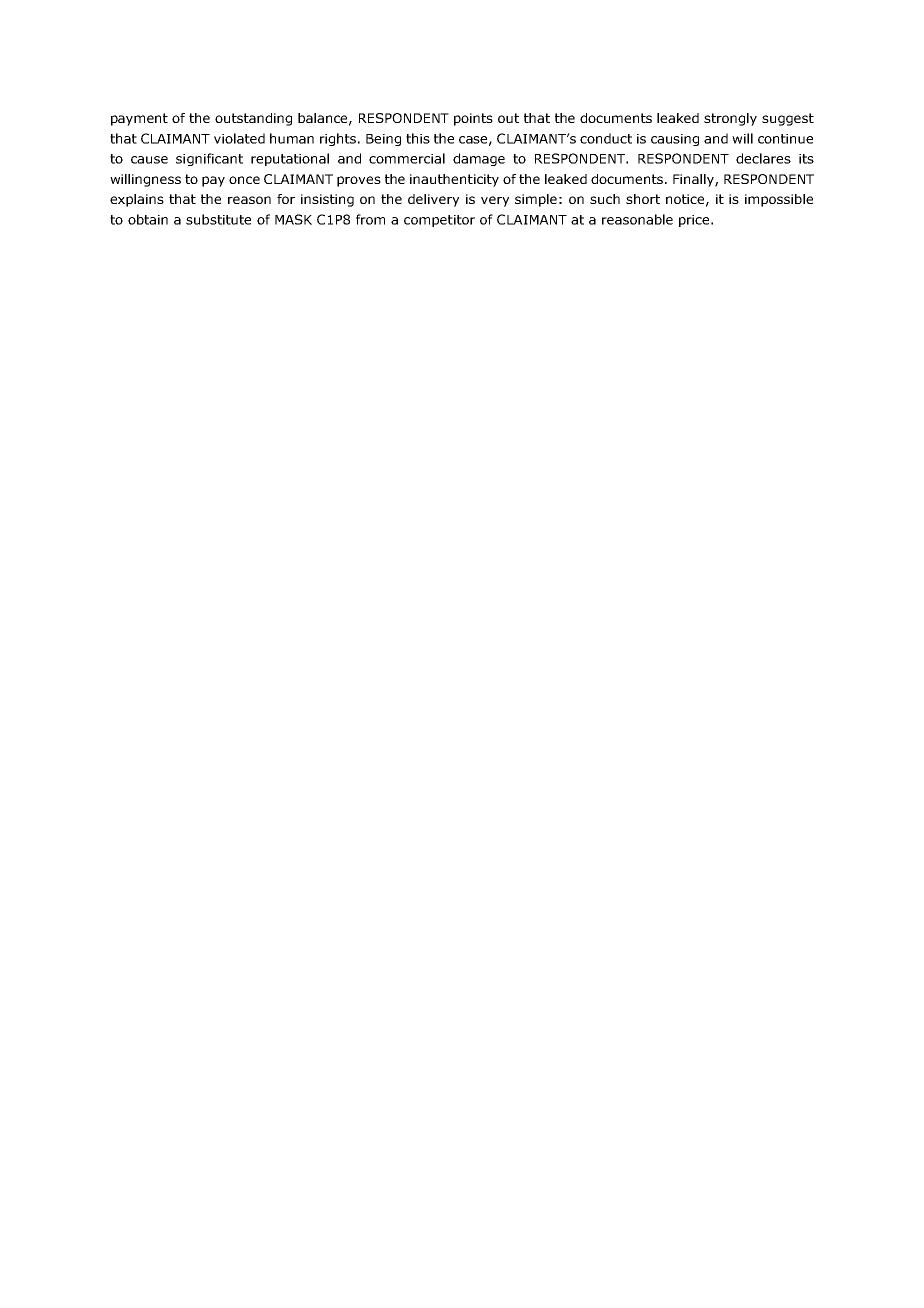  I want to click on damage, so click(479, 159).
